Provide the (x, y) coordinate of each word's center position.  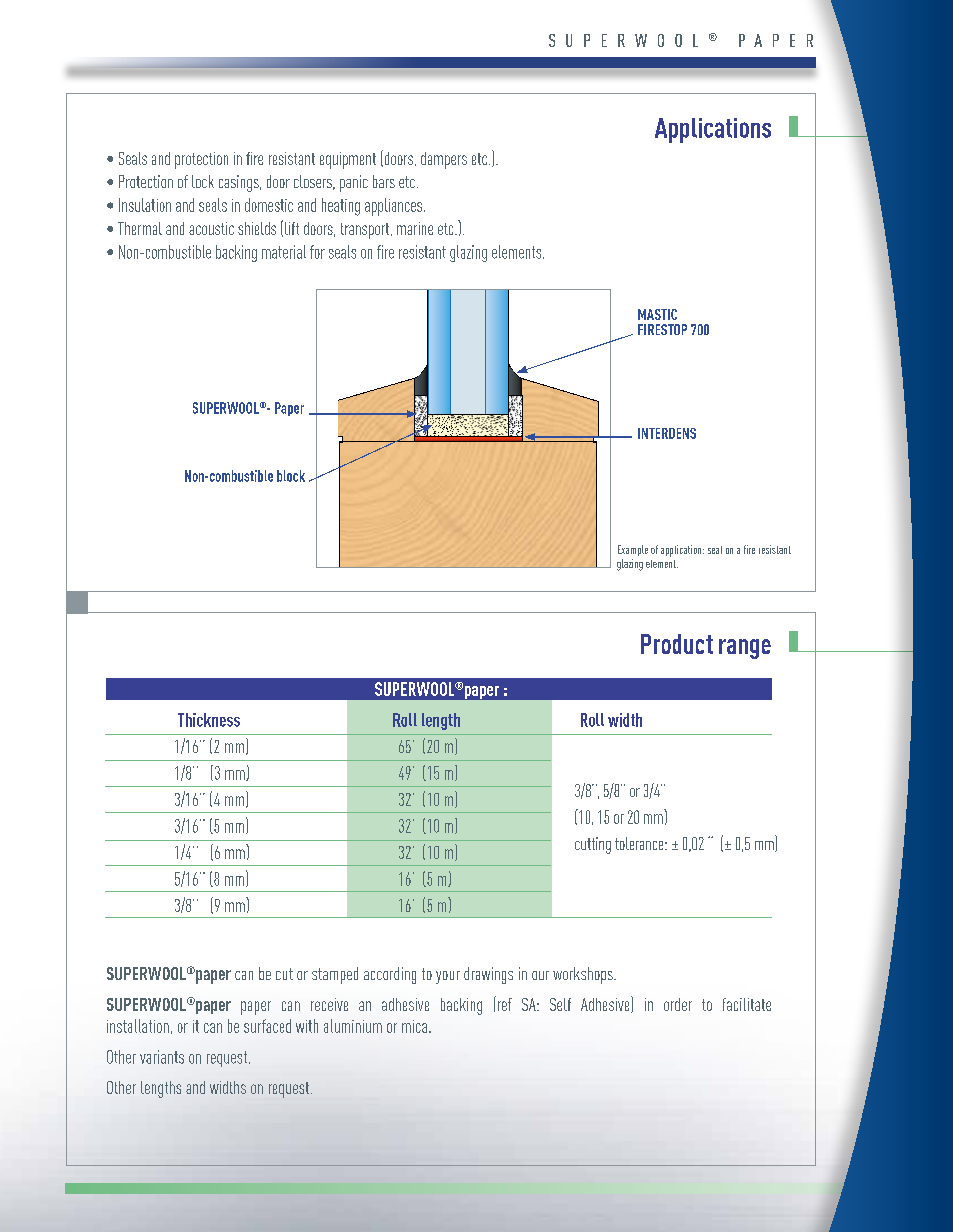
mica (414, 1026)
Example (633, 550)
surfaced (267, 1026)
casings (240, 183)
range (745, 649)
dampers (444, 160)
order (678, 1004)
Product (677, 644)
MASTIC (657, 314)
